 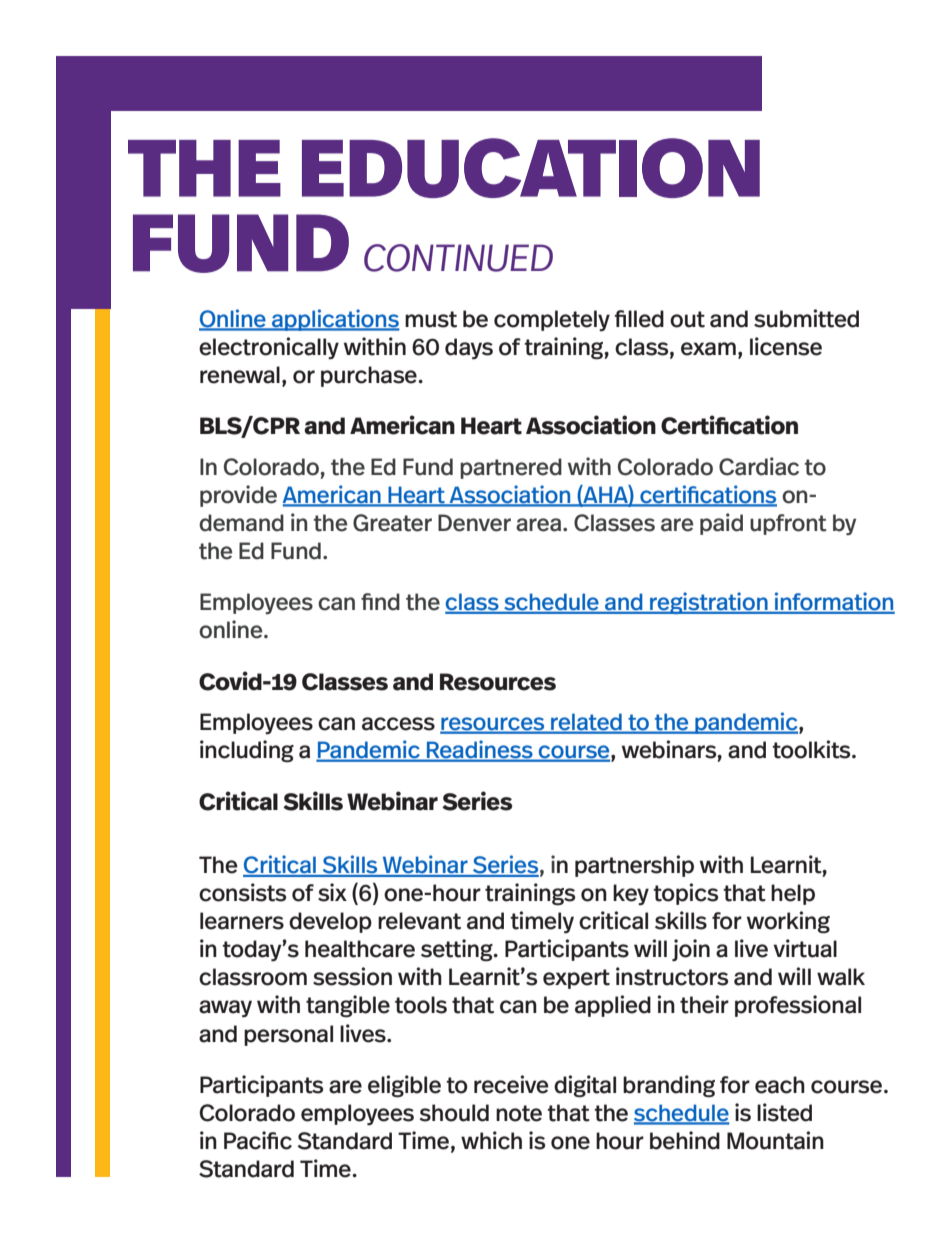 I want to click on submitted, so click(x=806, y=318).
